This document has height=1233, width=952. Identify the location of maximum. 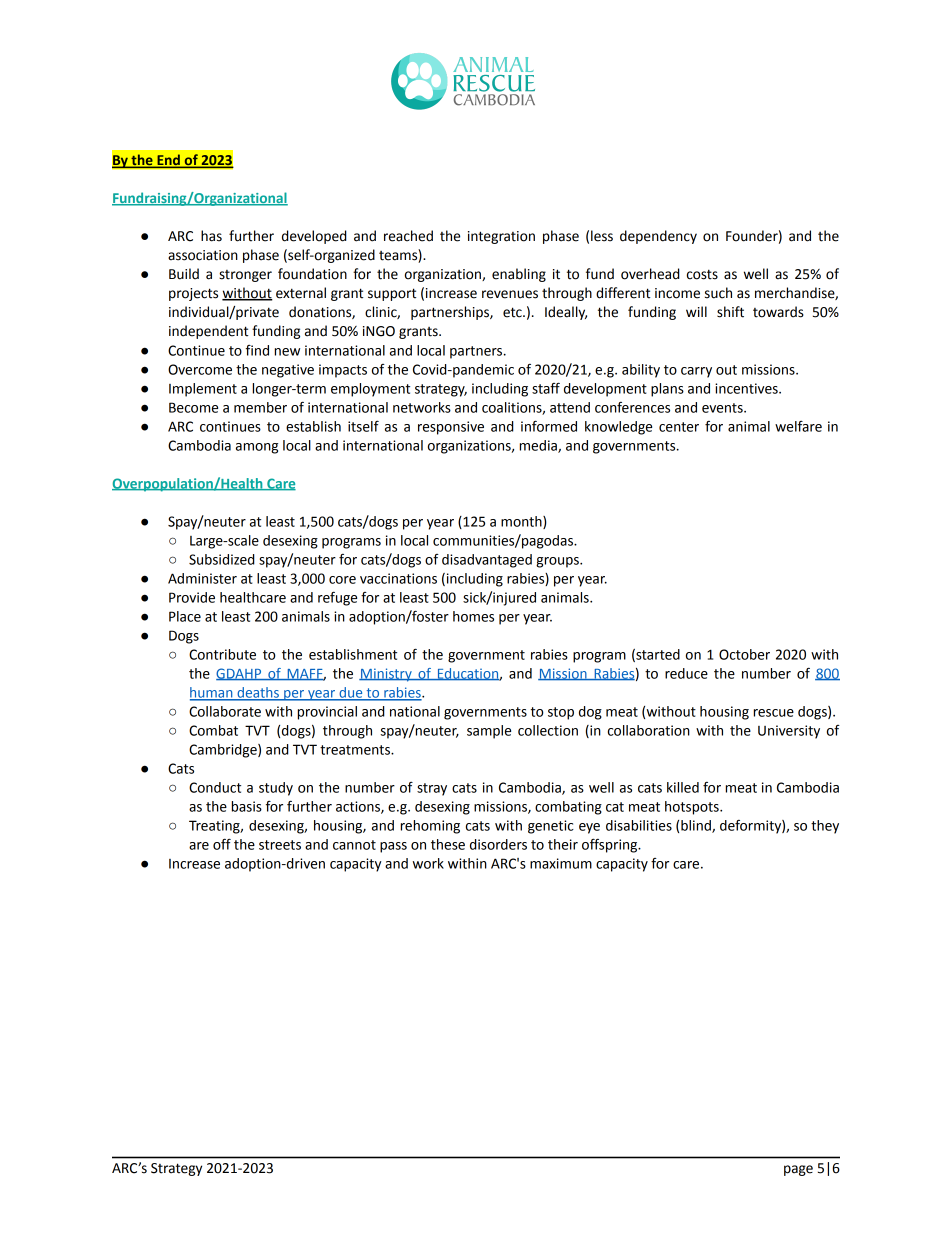
(561, 863).
